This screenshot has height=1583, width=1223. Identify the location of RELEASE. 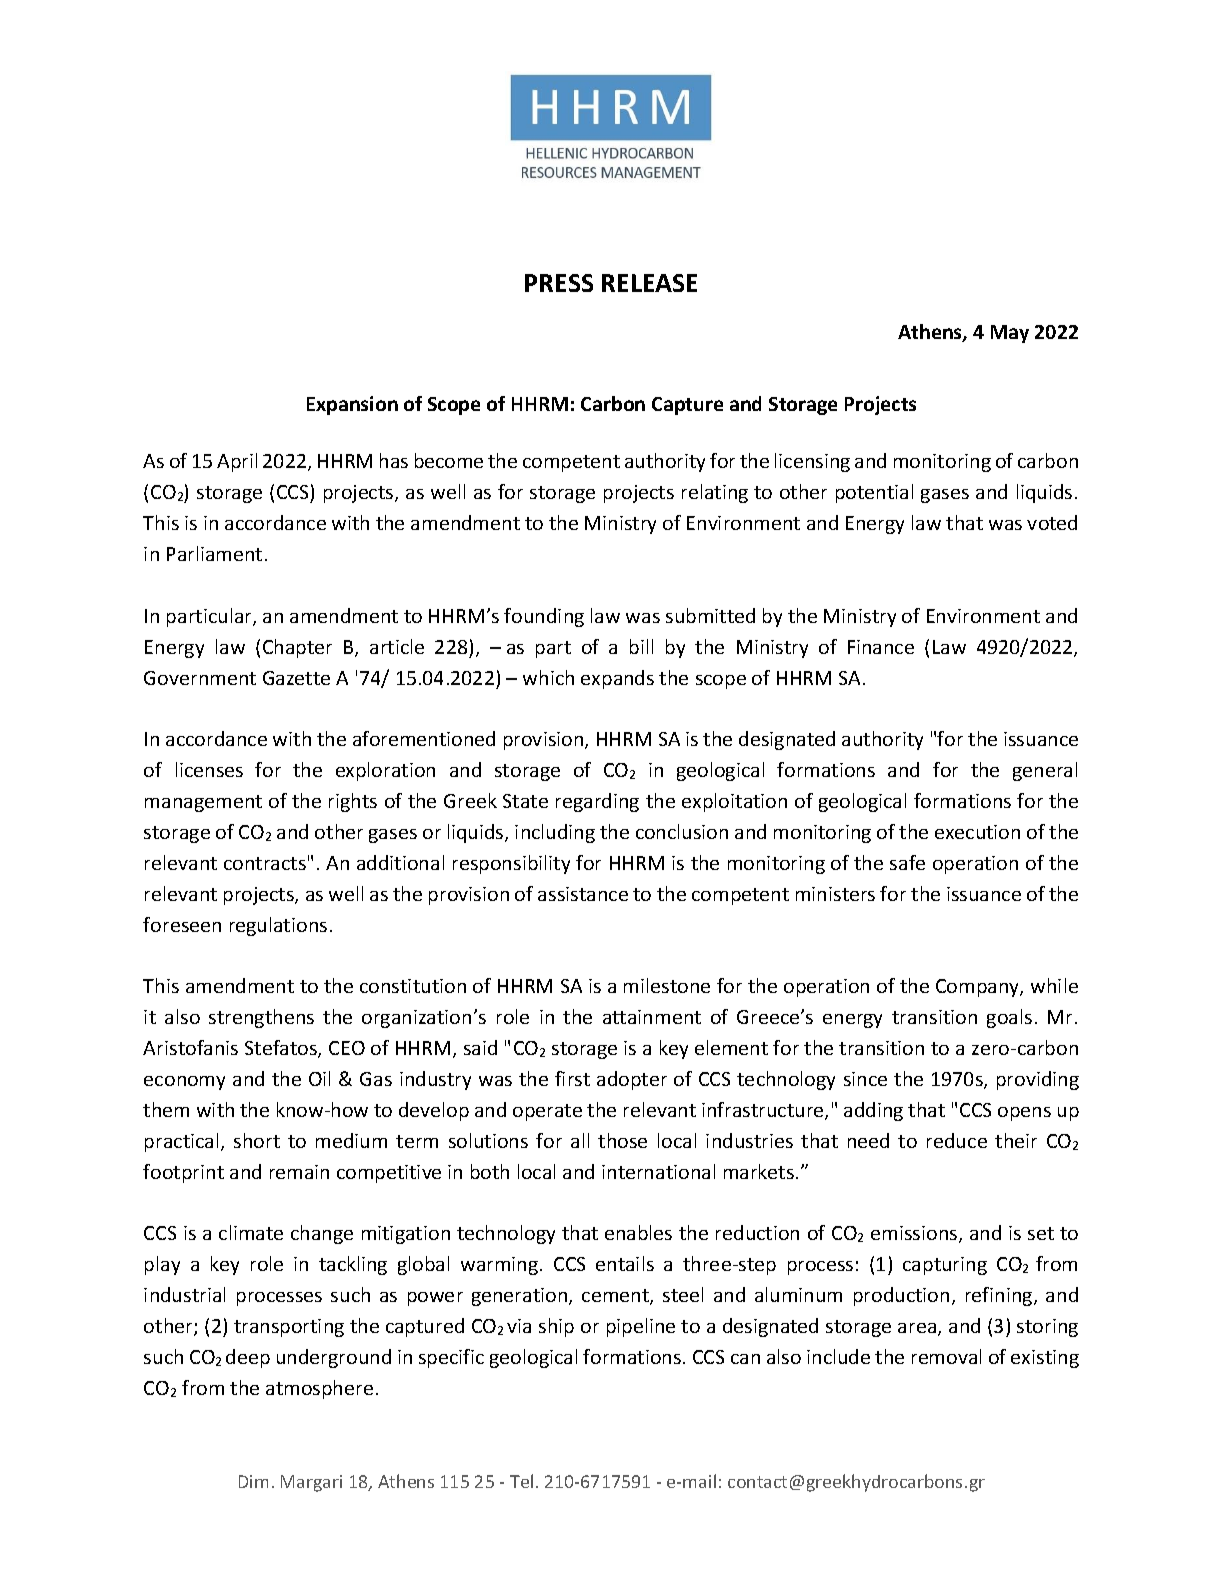
(649, 283).
